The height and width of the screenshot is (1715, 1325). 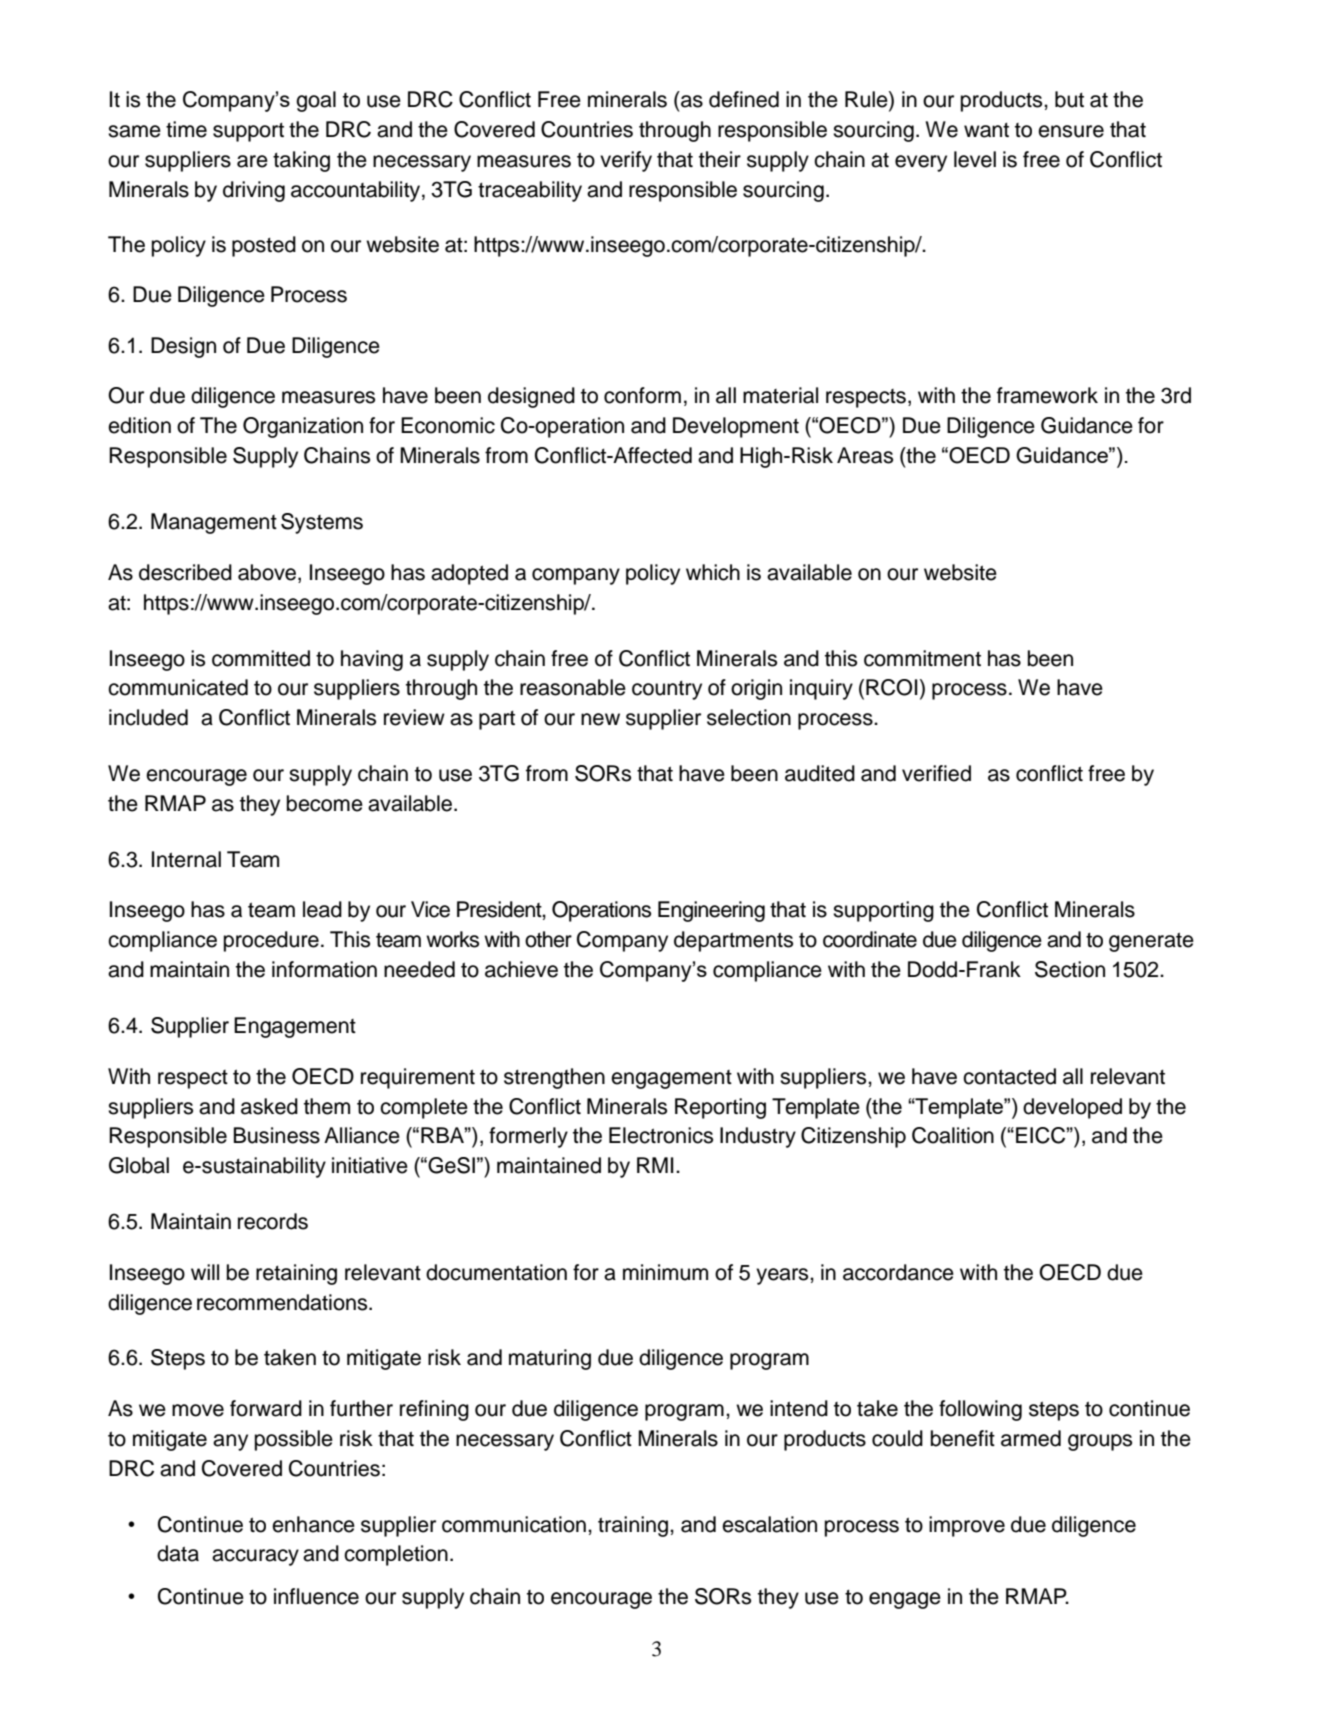 I want to click on Internal, so click(x=186, y=859).
